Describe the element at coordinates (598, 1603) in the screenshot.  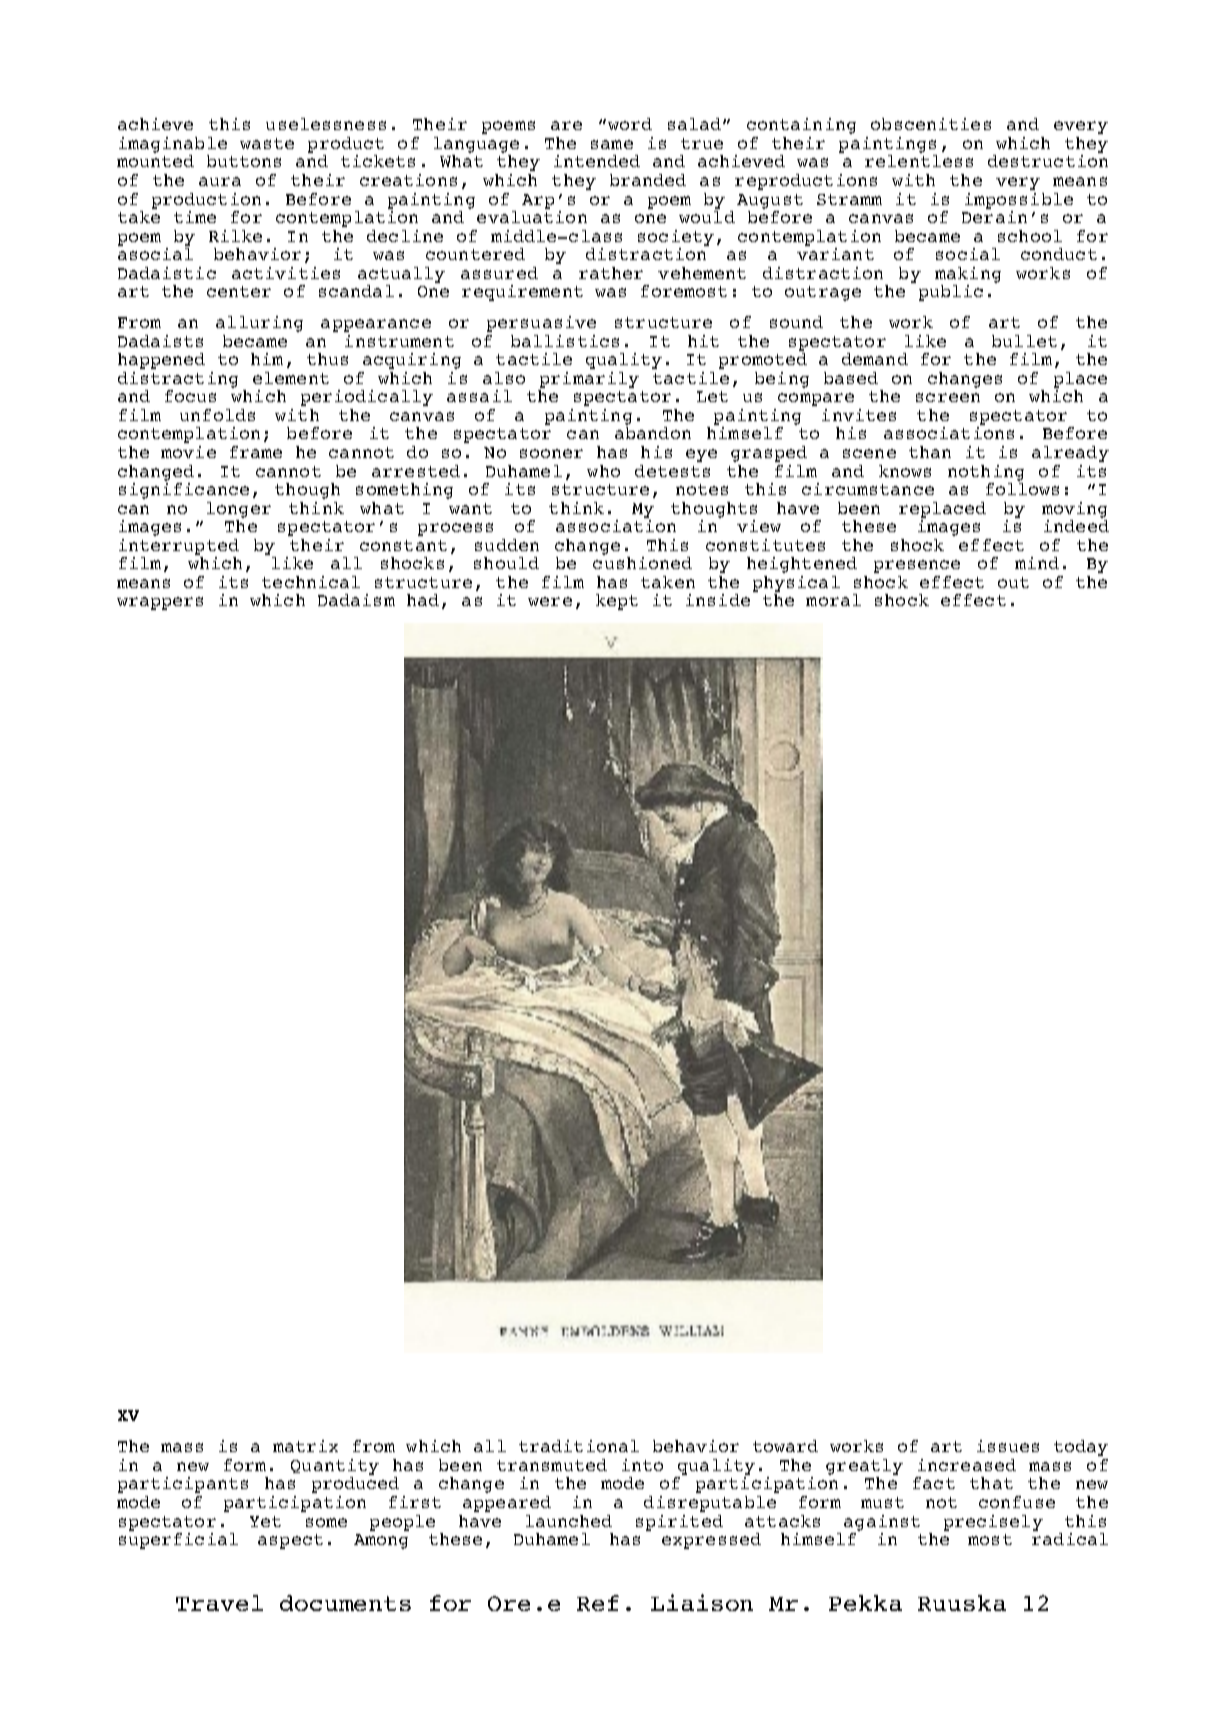
I see `Ref` at that location.
